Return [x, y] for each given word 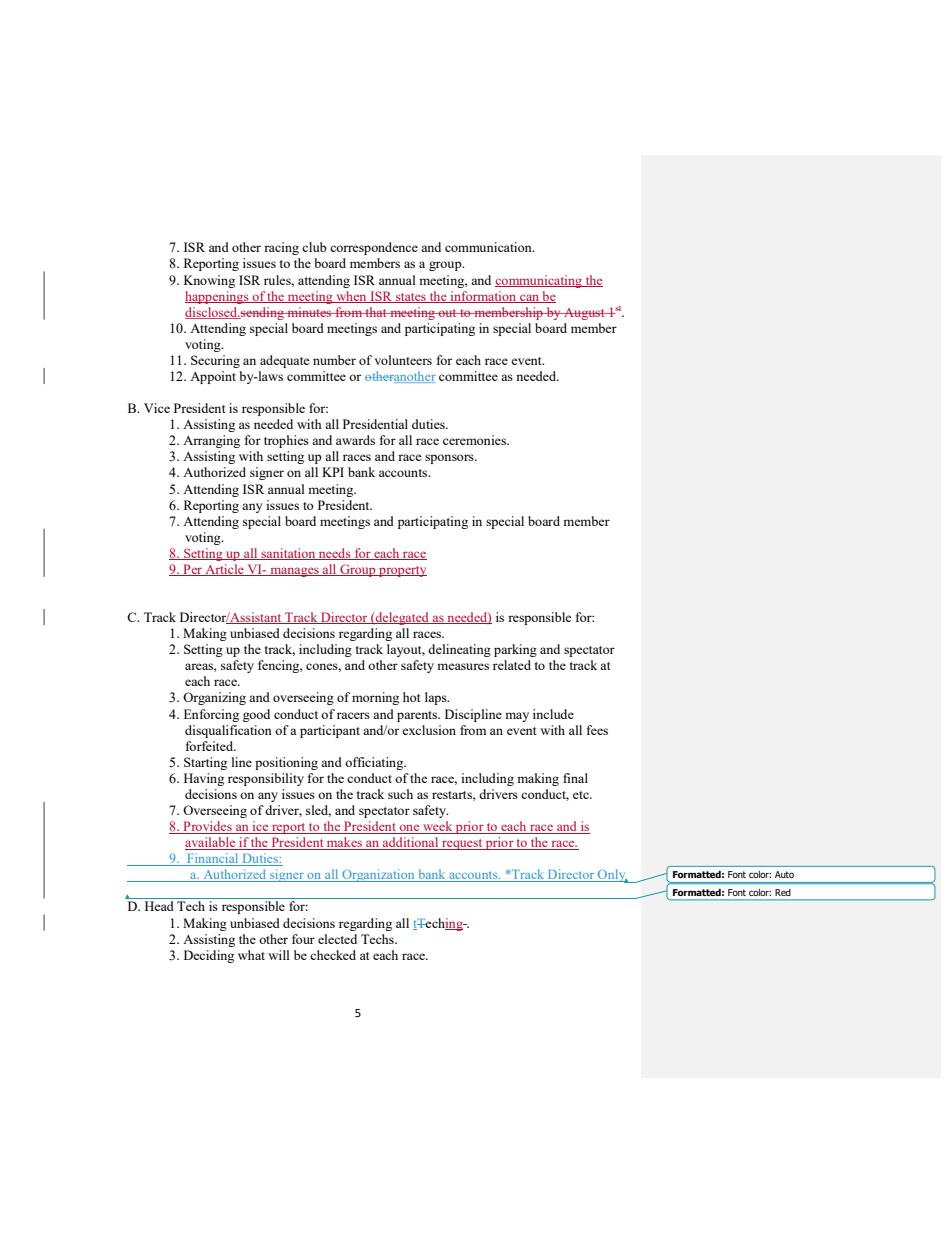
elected [337, 939]
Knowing [209, 281]
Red [783, 892]
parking [515, 650]
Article [224, 570]
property [402, 571]
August [584, 314]
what [251, 955]
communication [489, 247]
